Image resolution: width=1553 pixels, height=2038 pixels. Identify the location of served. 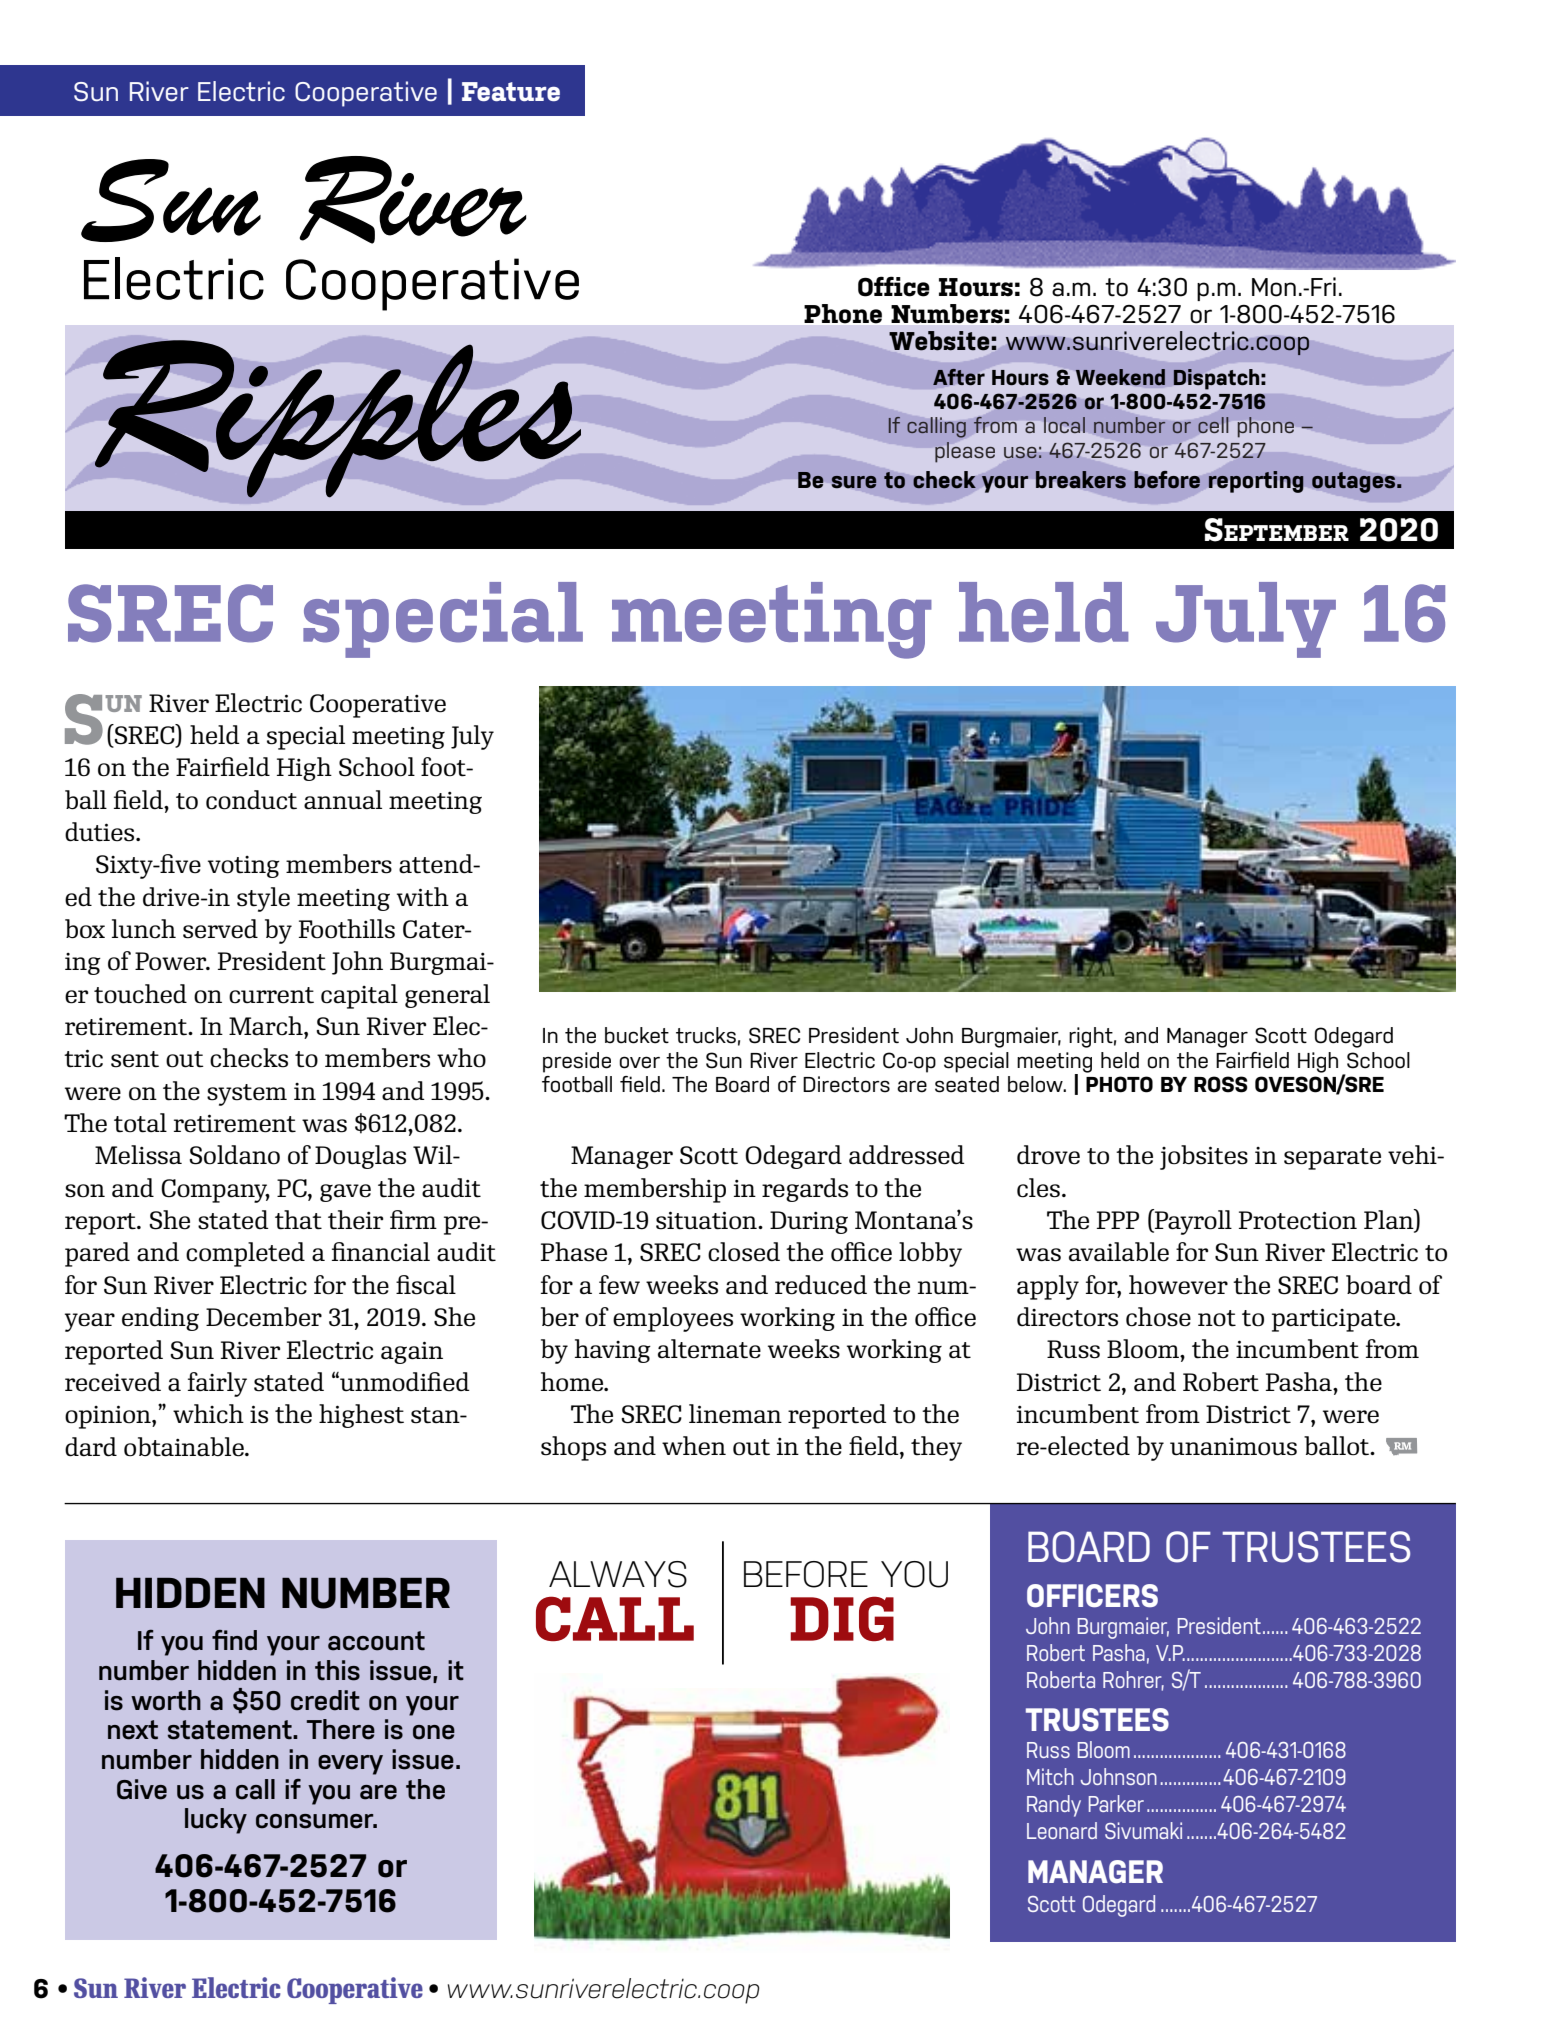
(220, 929).
